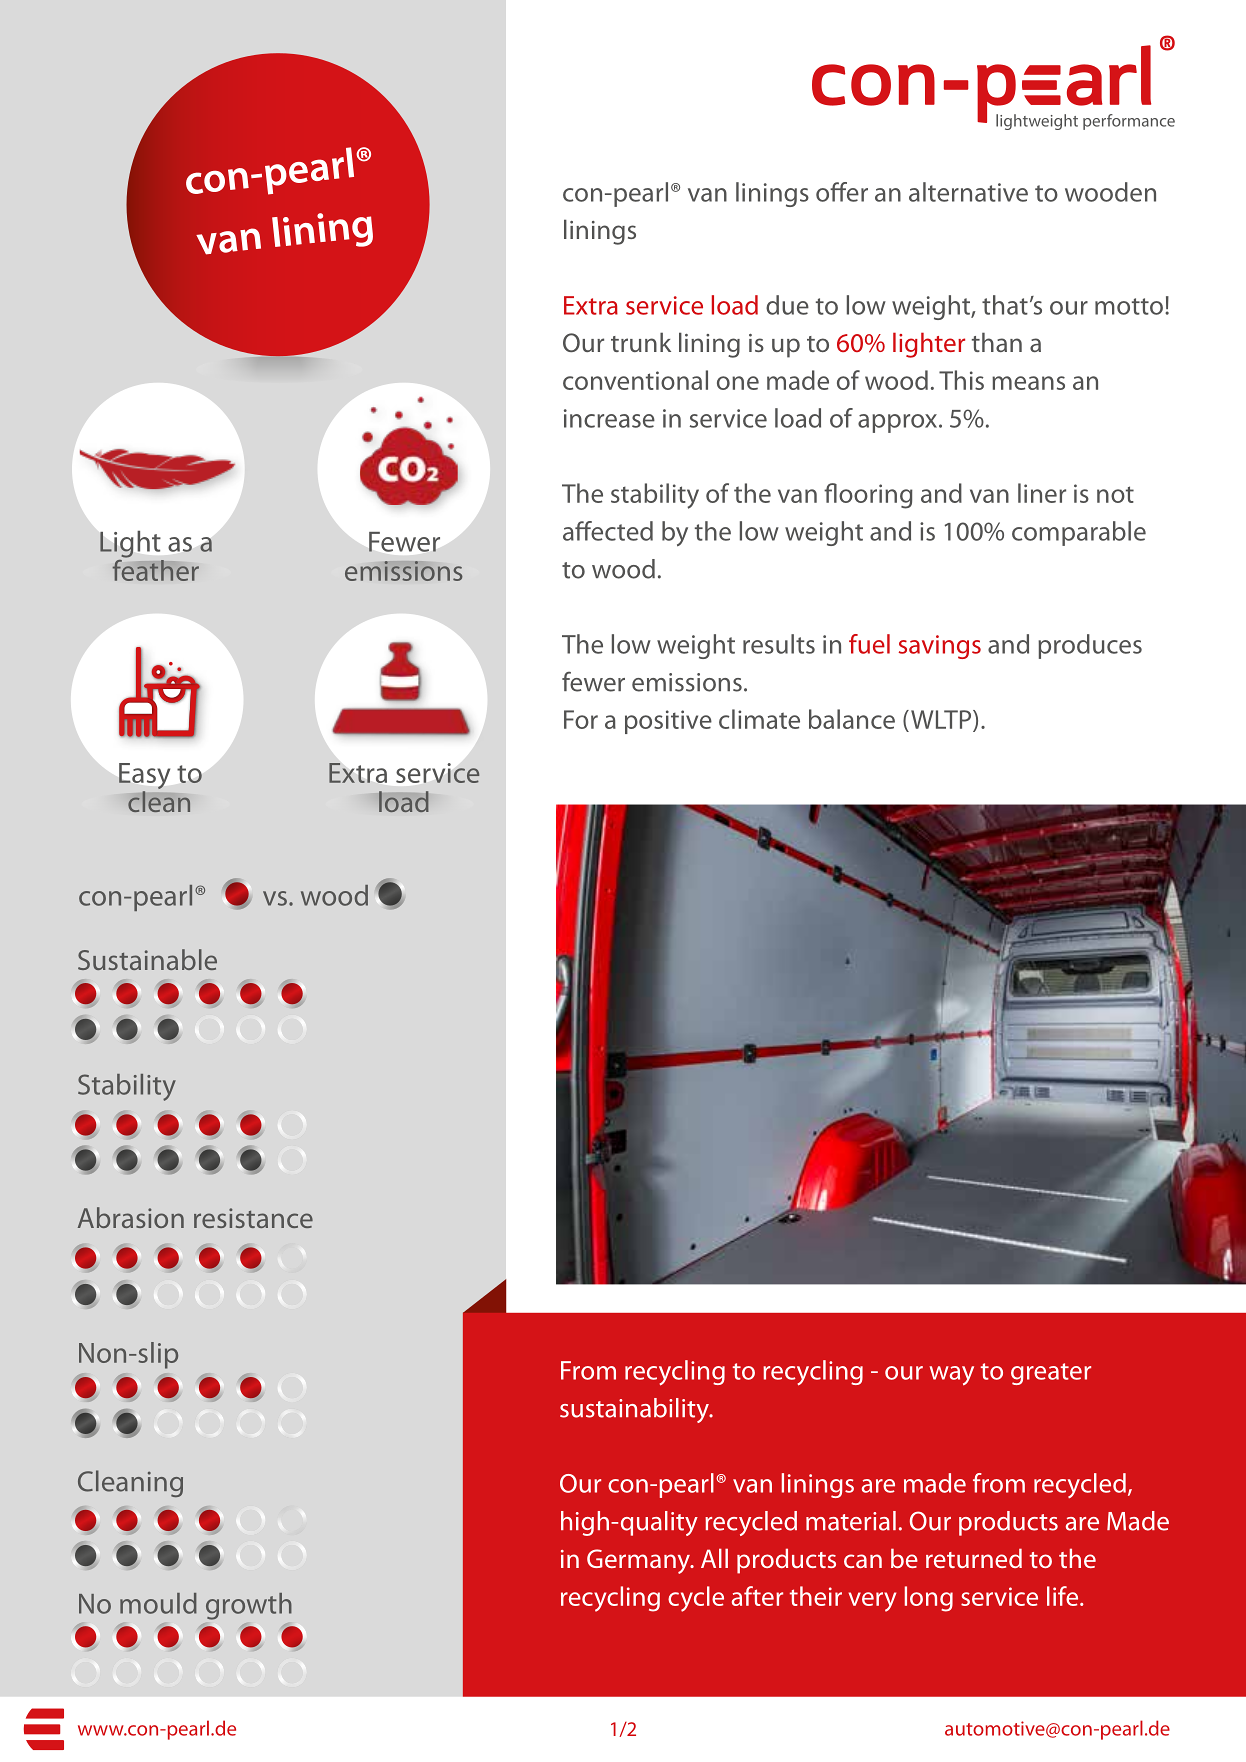 This screenshot has height=1762, width=1246. What do you see at coordinates (635, 1410) in the screenshot?
I see `sustainability` at bounding box center [635, 1410].
